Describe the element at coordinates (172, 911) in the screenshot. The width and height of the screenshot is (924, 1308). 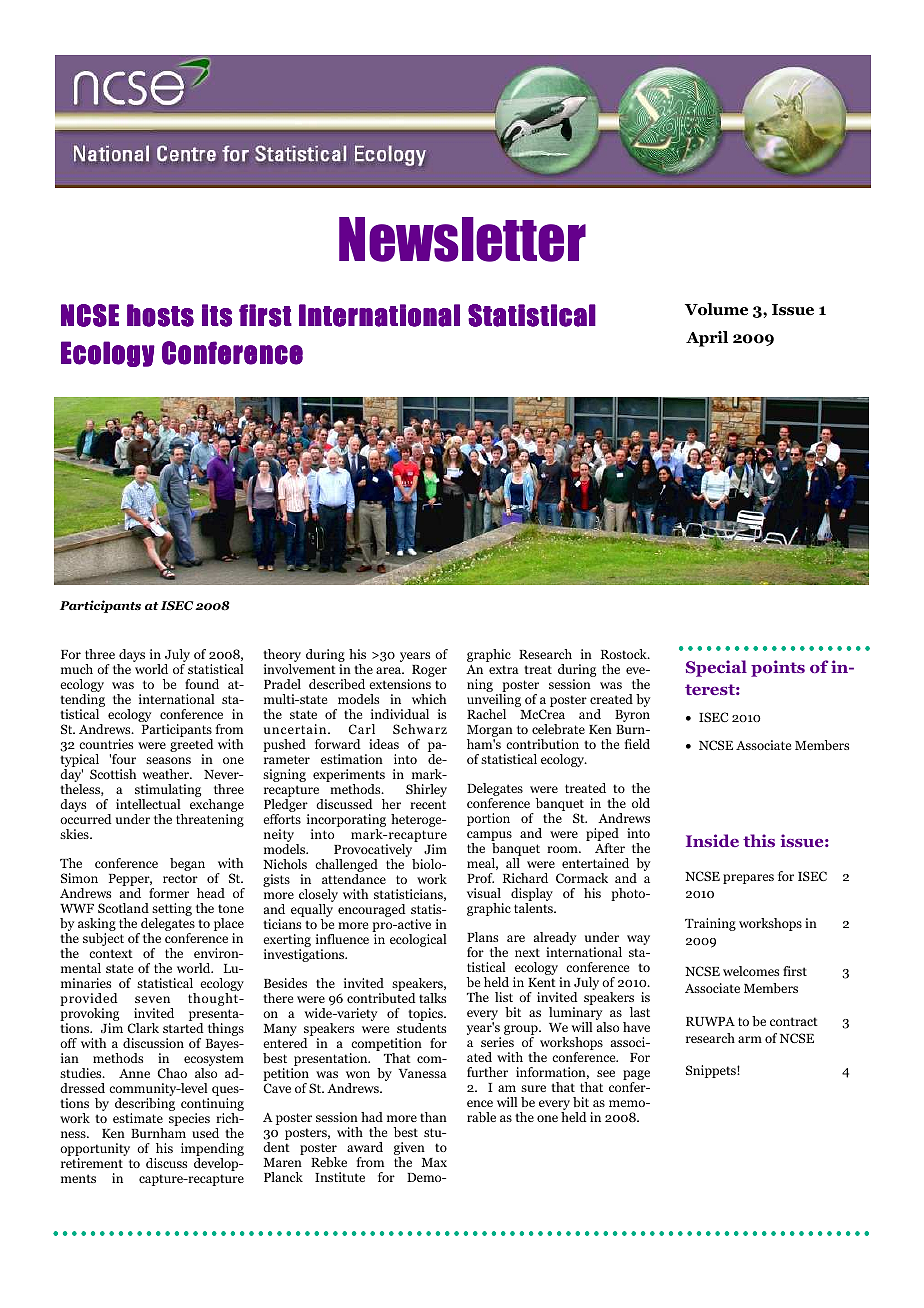
I see `setting` at that location.
